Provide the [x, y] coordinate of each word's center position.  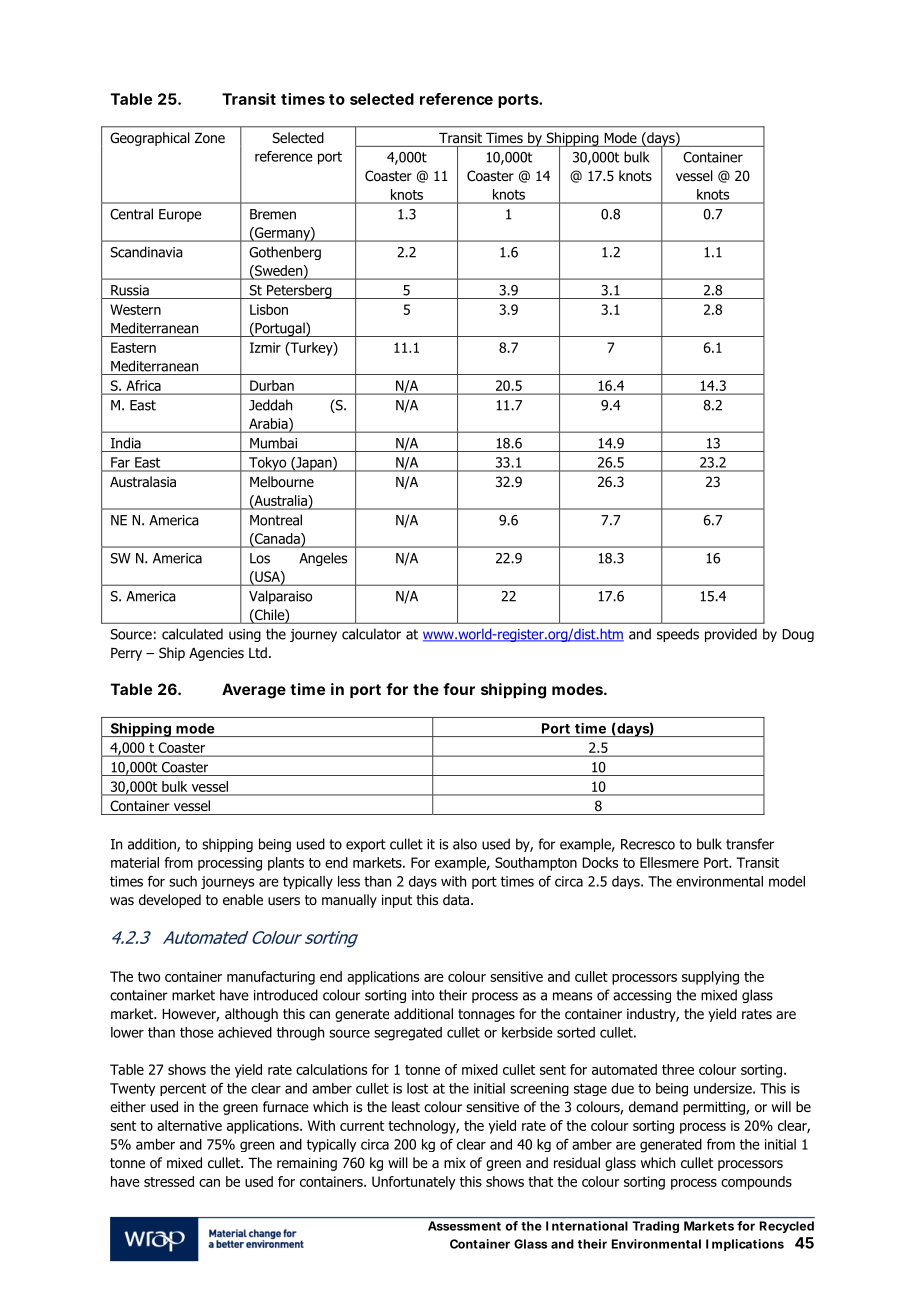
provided [731, 635]
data [457, 900]
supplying [710, 978]
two [149, 977]
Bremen [273, 214]
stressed [169, 1181]
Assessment [464, 1226]
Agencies [216, 654]
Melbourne [282, 481]
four [459, 689]
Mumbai [273, 443]
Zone [210, 138]
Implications [745, 1245]
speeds [678, 635]
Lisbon [269, 309]
